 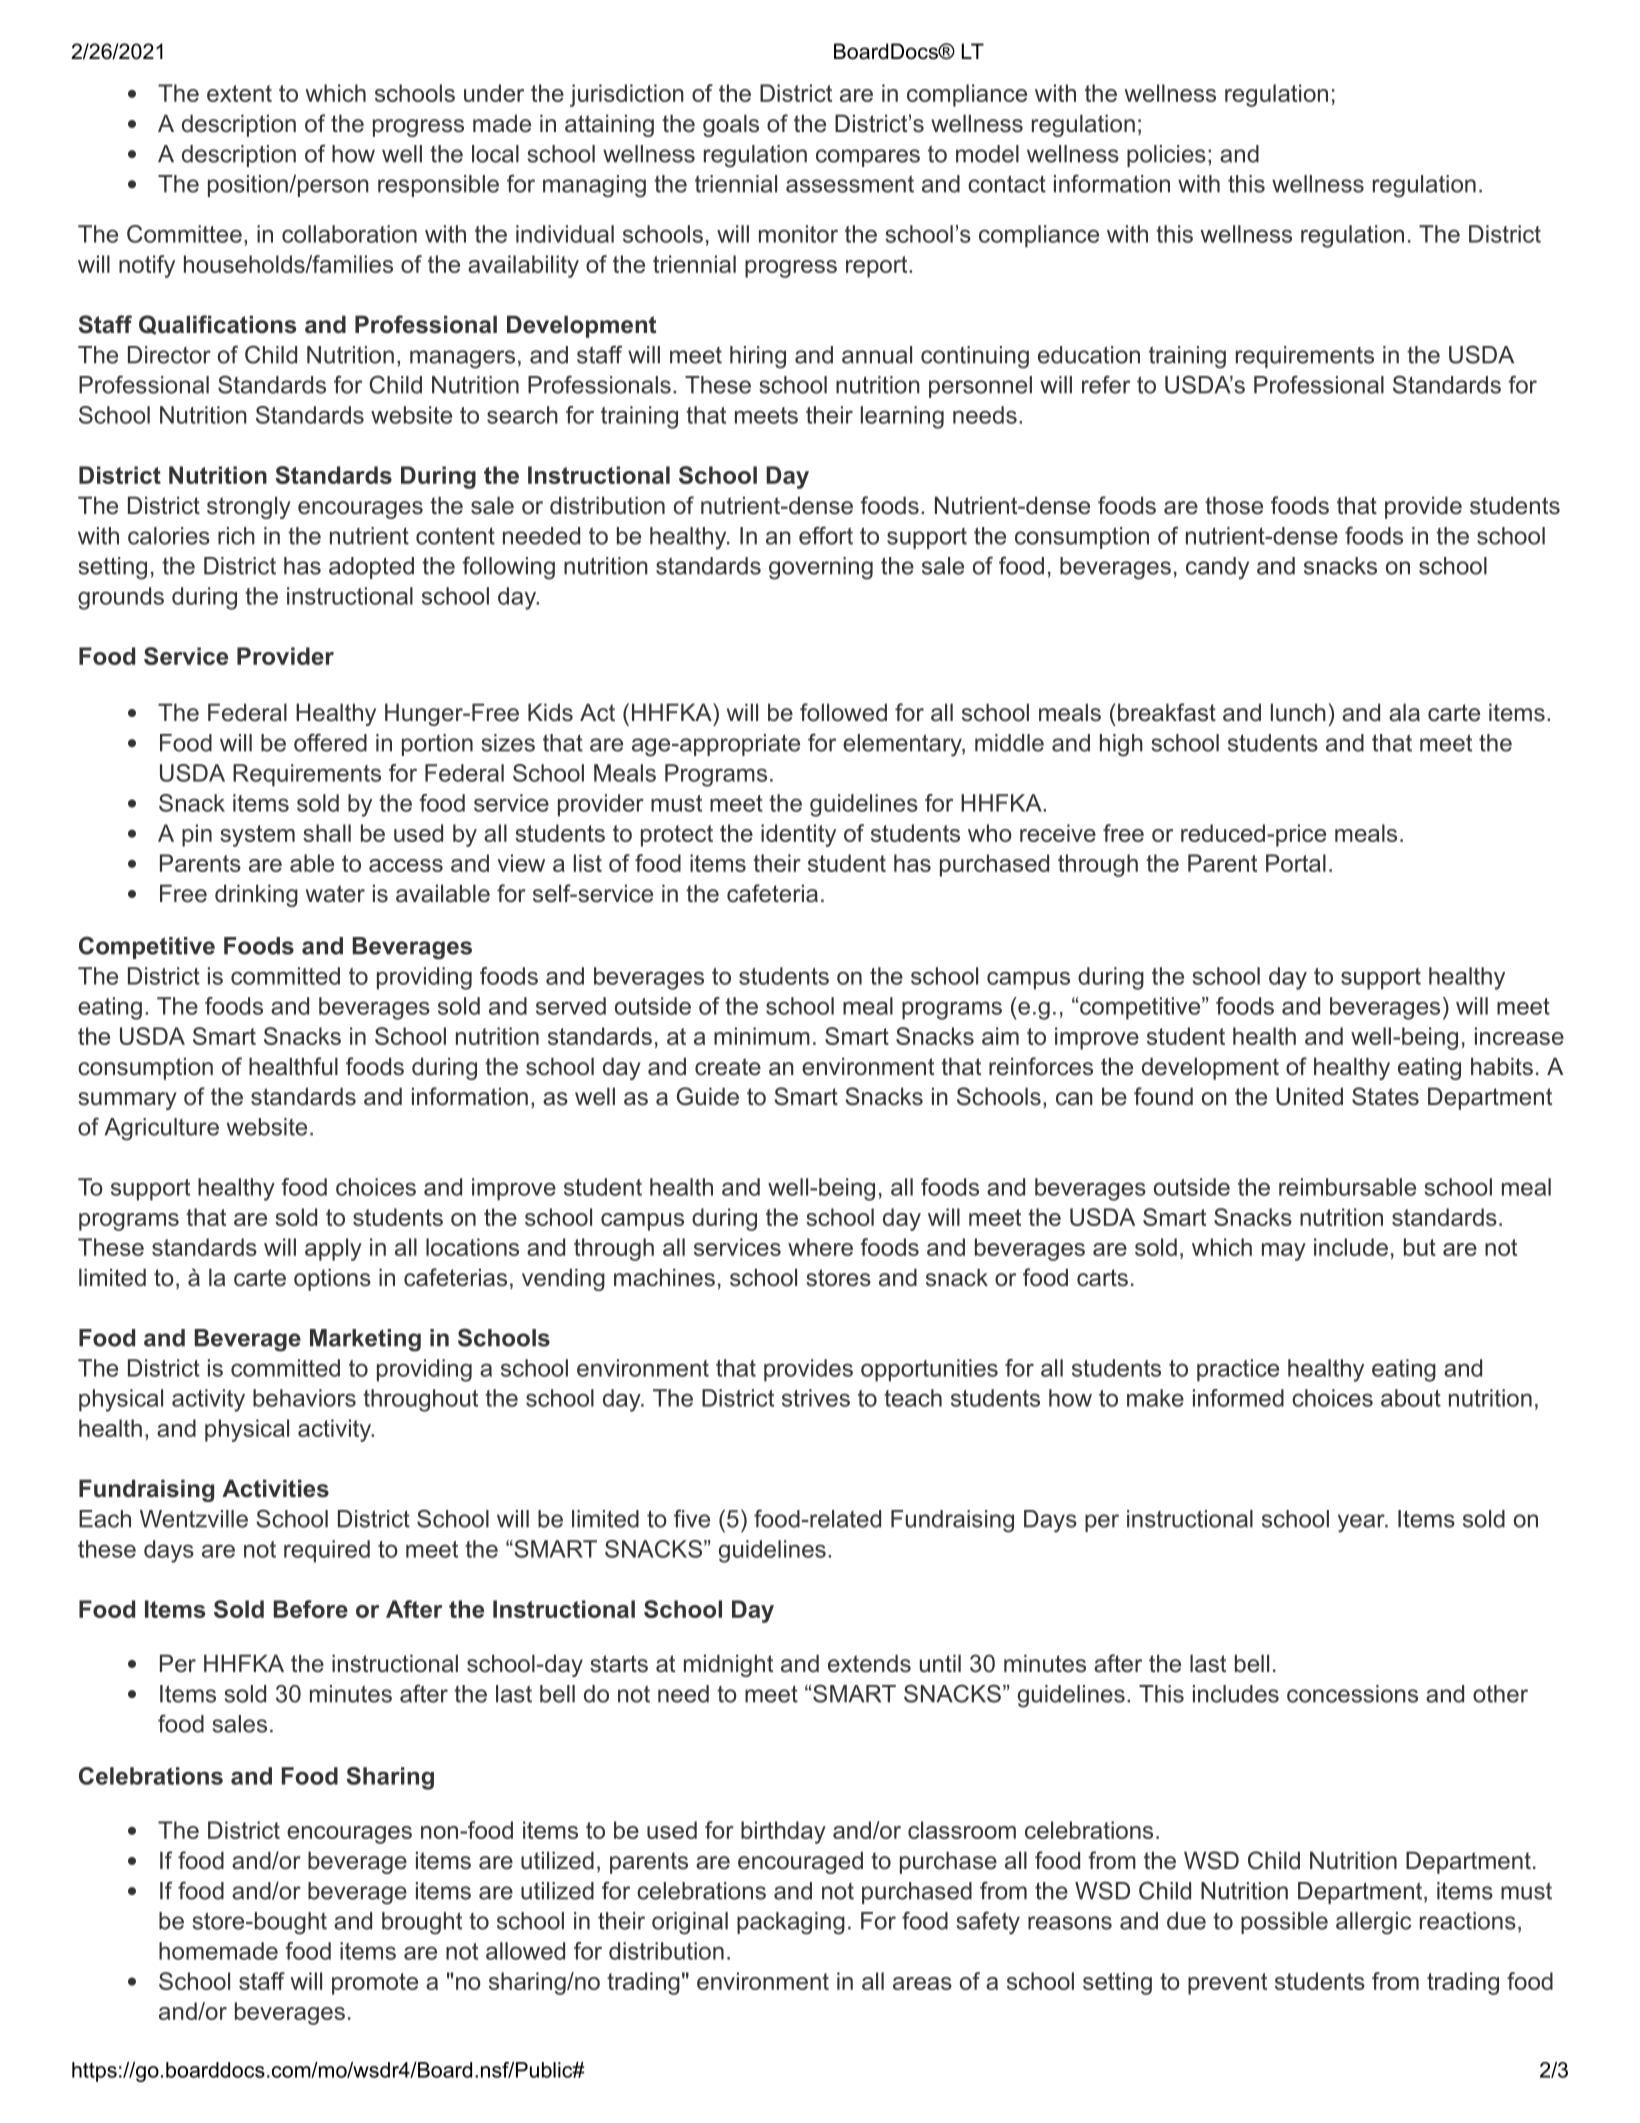 I want to click on compares, so click(x=868, y=158).
